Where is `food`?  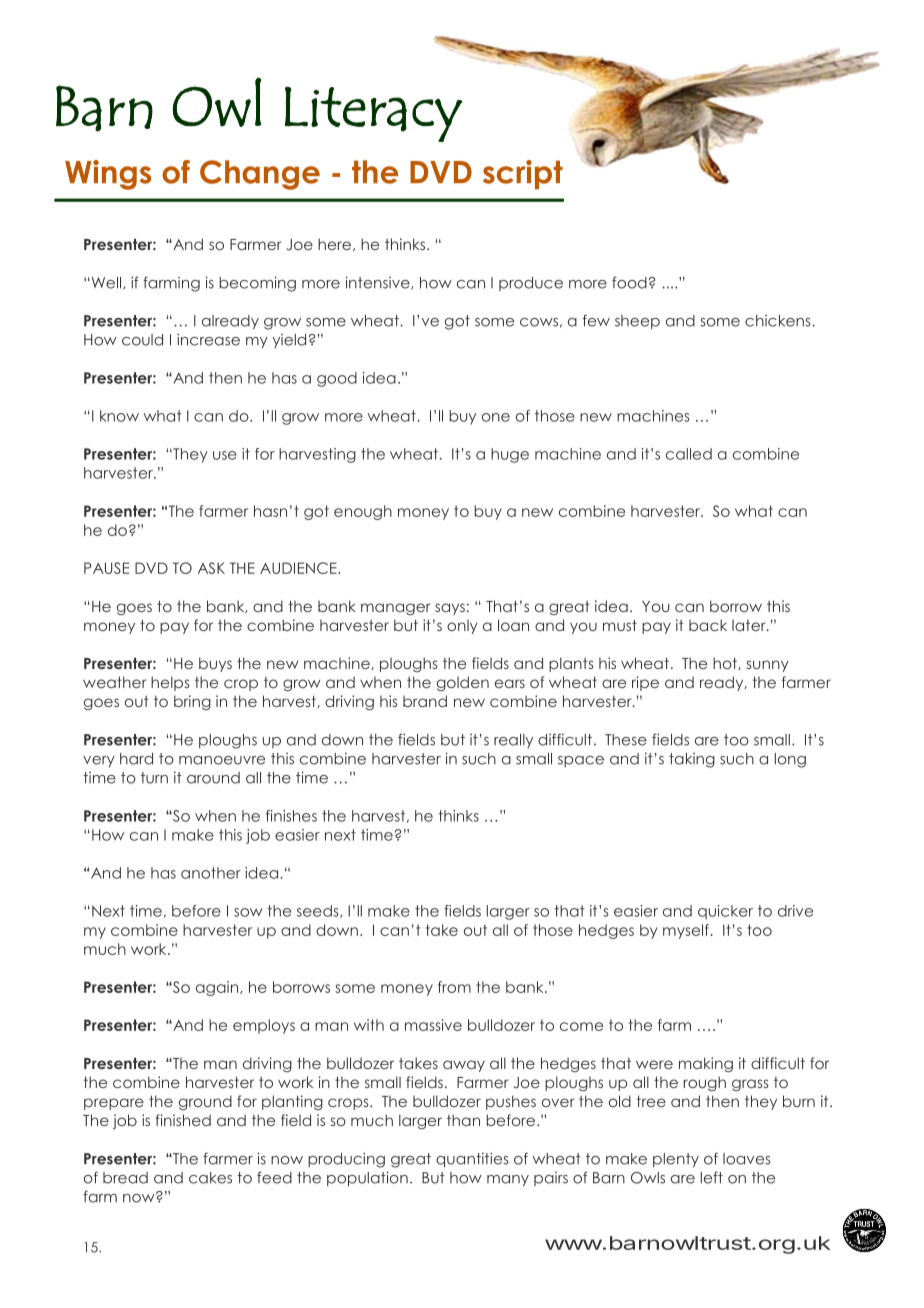 food is located at coordinates (629, 282).
